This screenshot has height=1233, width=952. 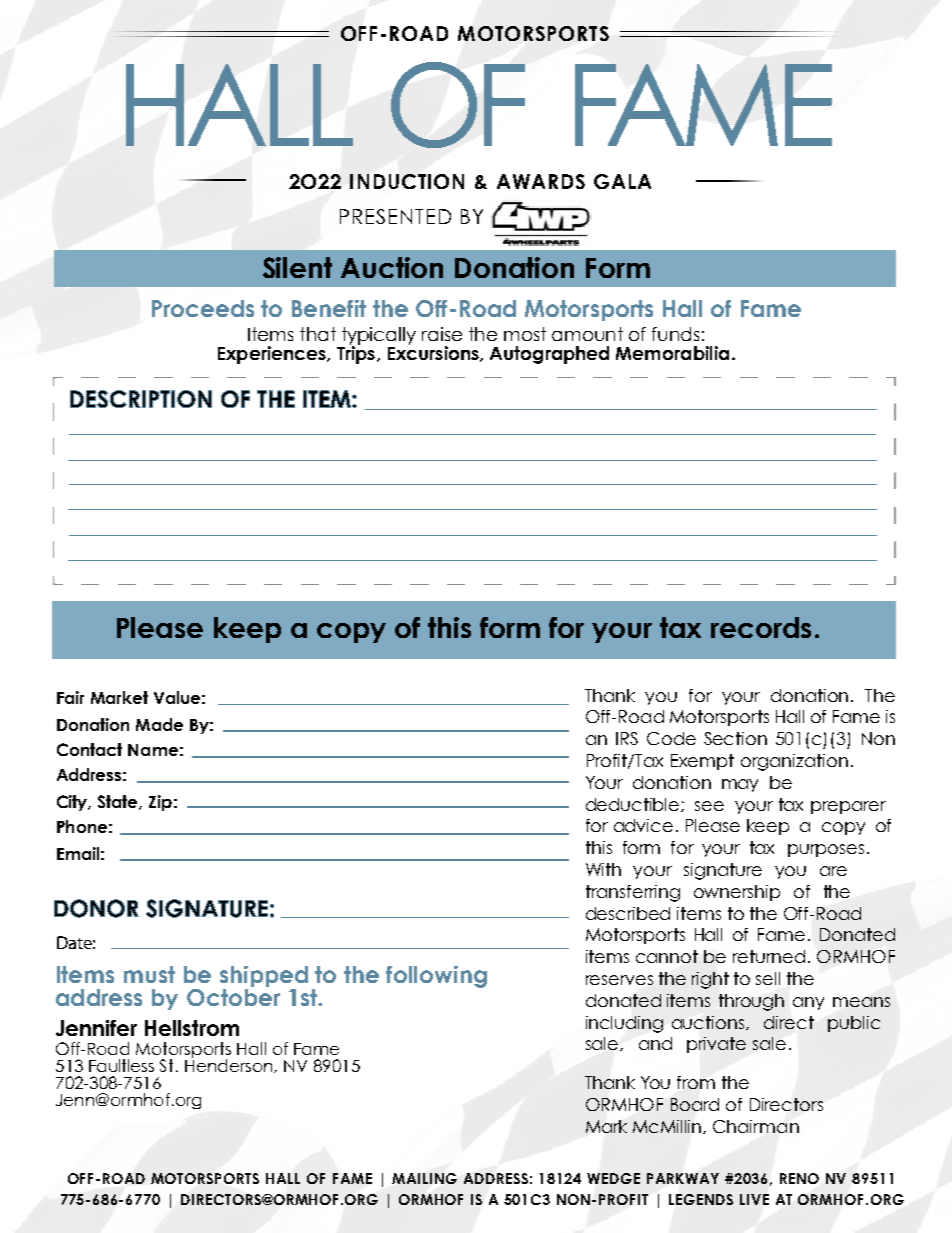 I want to click on PRESENTED, so click(x=395, y=216).
